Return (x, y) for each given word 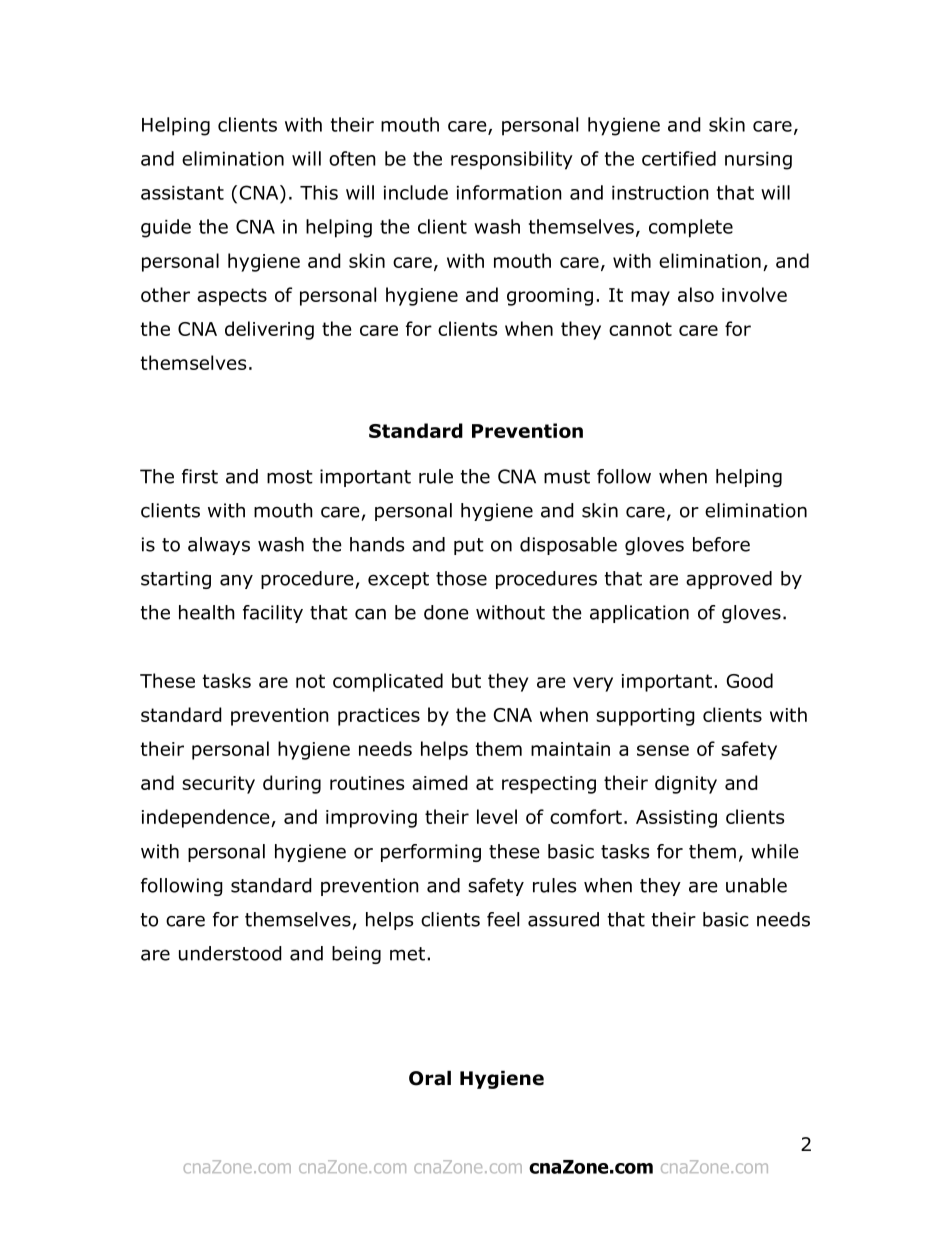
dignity (686, 784)
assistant (182, 193)
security (218, 785)
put (469, 546)
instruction (660, 193)
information (509, 192)
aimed (440, 782)
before (721, 544)
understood (230, 953)
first (200, 476)
